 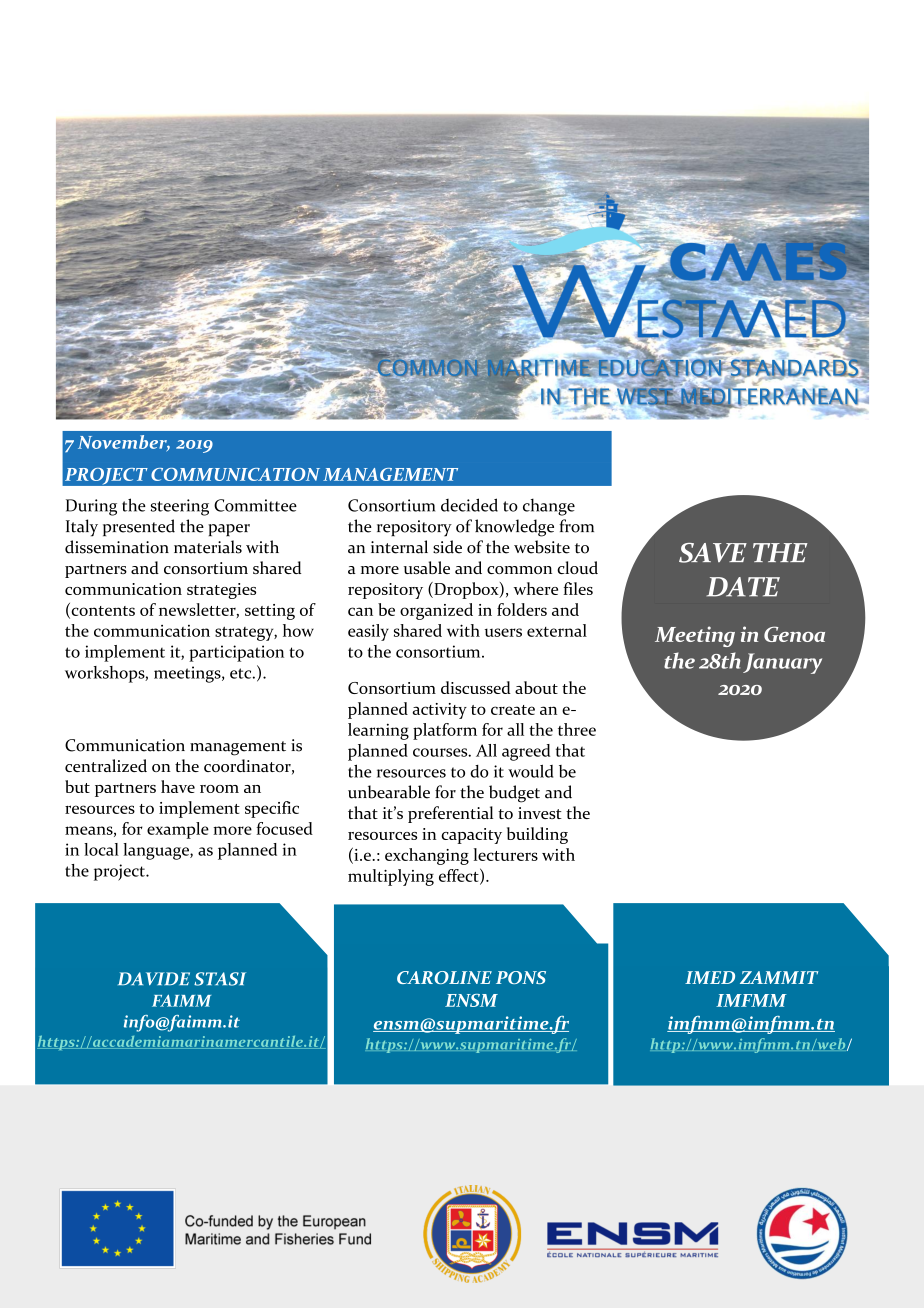 I want to click on preferential, so click(x=450, y=814).
